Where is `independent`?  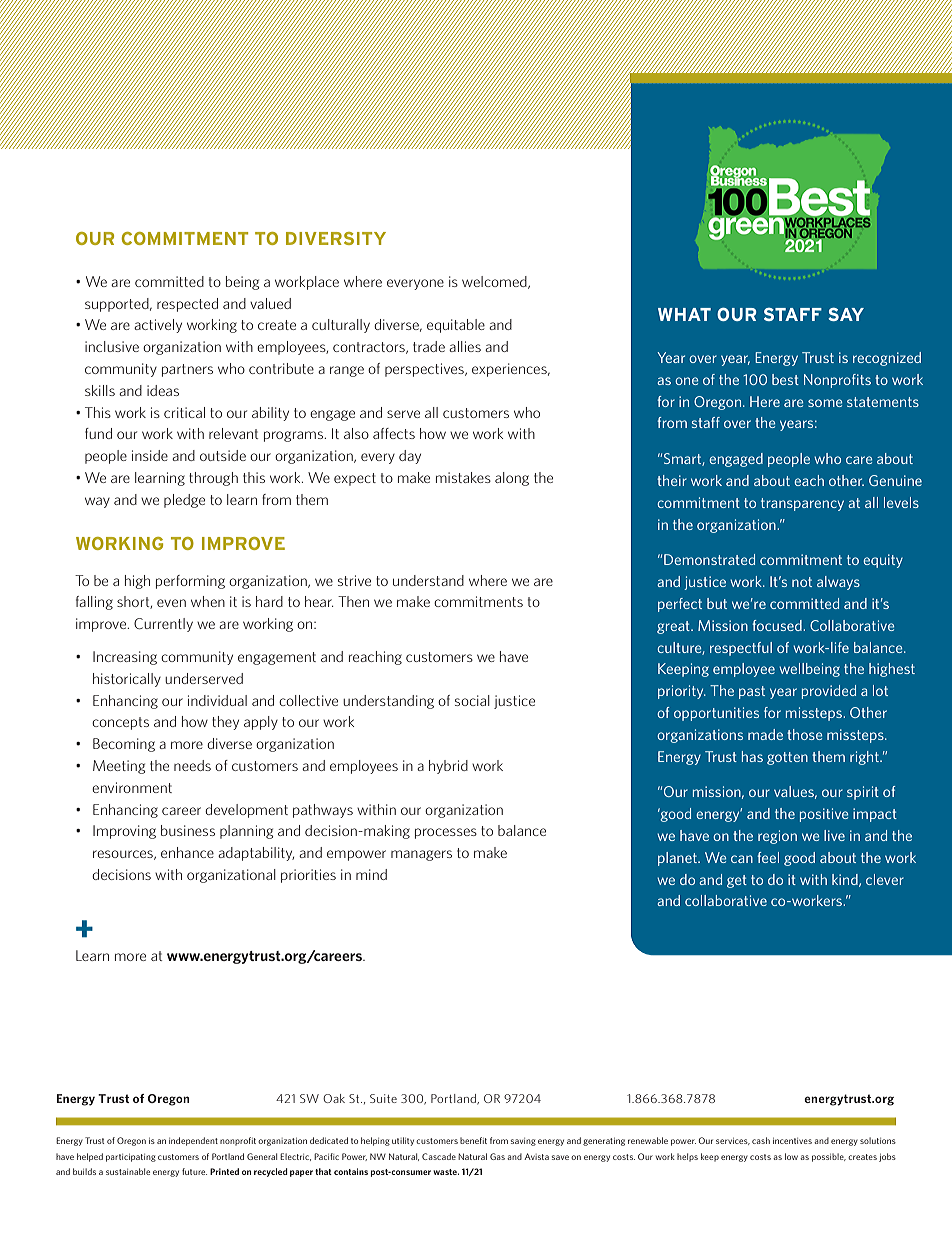
independent is located at coordinates (193, 1141).
